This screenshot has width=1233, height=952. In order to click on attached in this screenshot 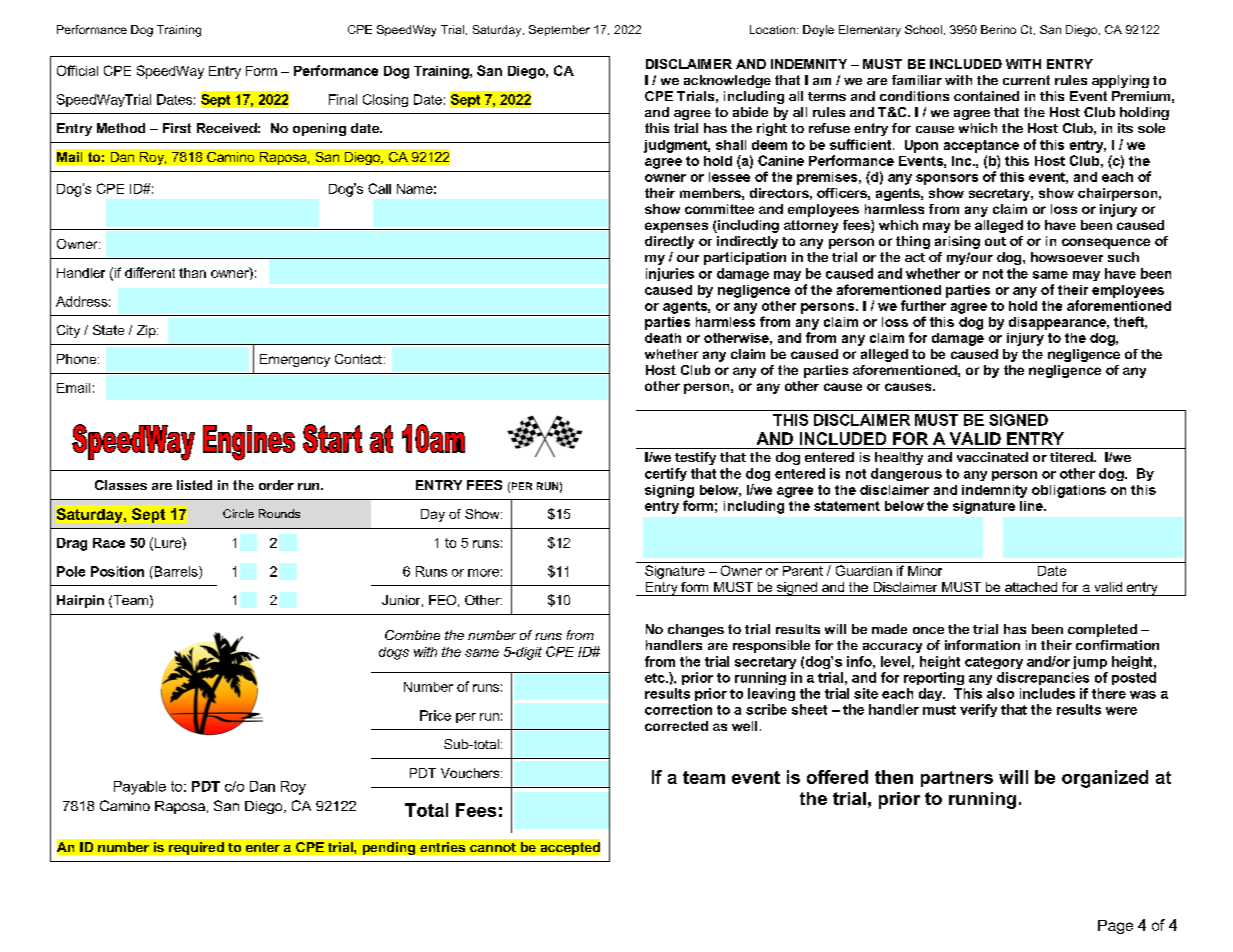, I will do `click(1031, 587)`.
